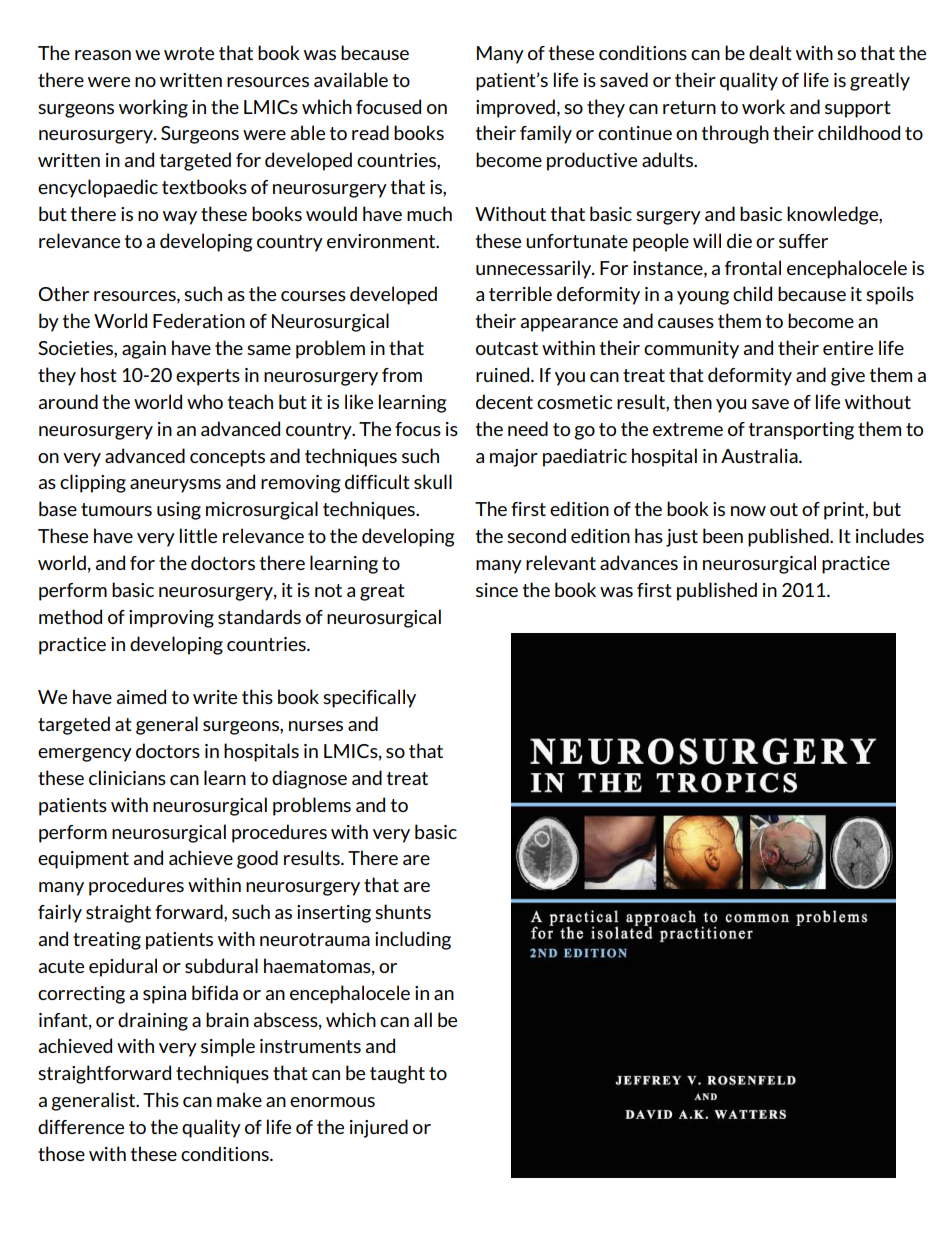 This document has width=952, height=1233. I want to click on difference, so click(81, 1126).
